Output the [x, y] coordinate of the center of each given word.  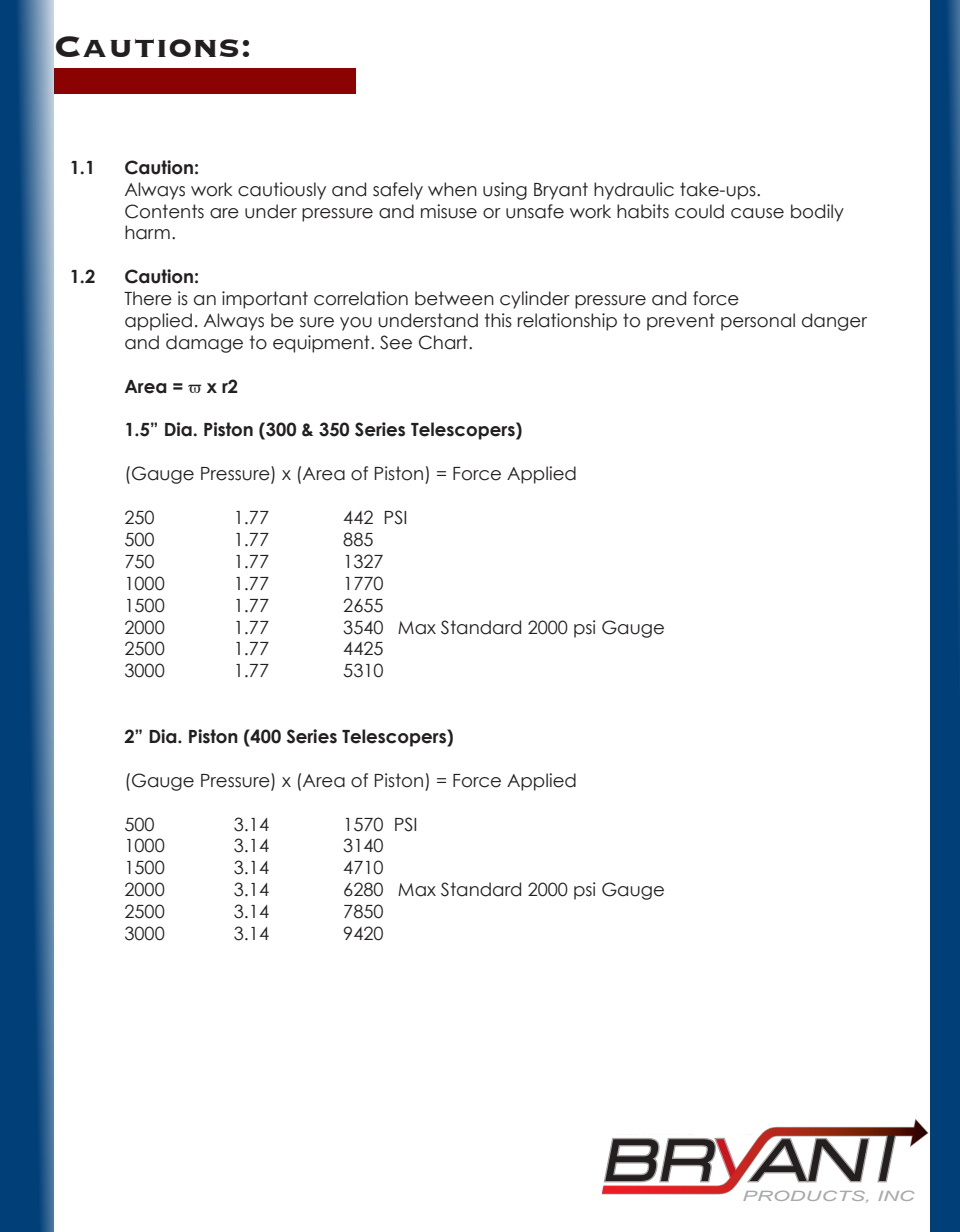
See [396, 342]
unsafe [535, 211]
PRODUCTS [805, 1197]
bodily [817, 213]
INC [896, 1196]
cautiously [282, 191]
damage [204, 344]
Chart [444, 342]
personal [758, 322]
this [498, 320]
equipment [322, 344]
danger [834, 322]
